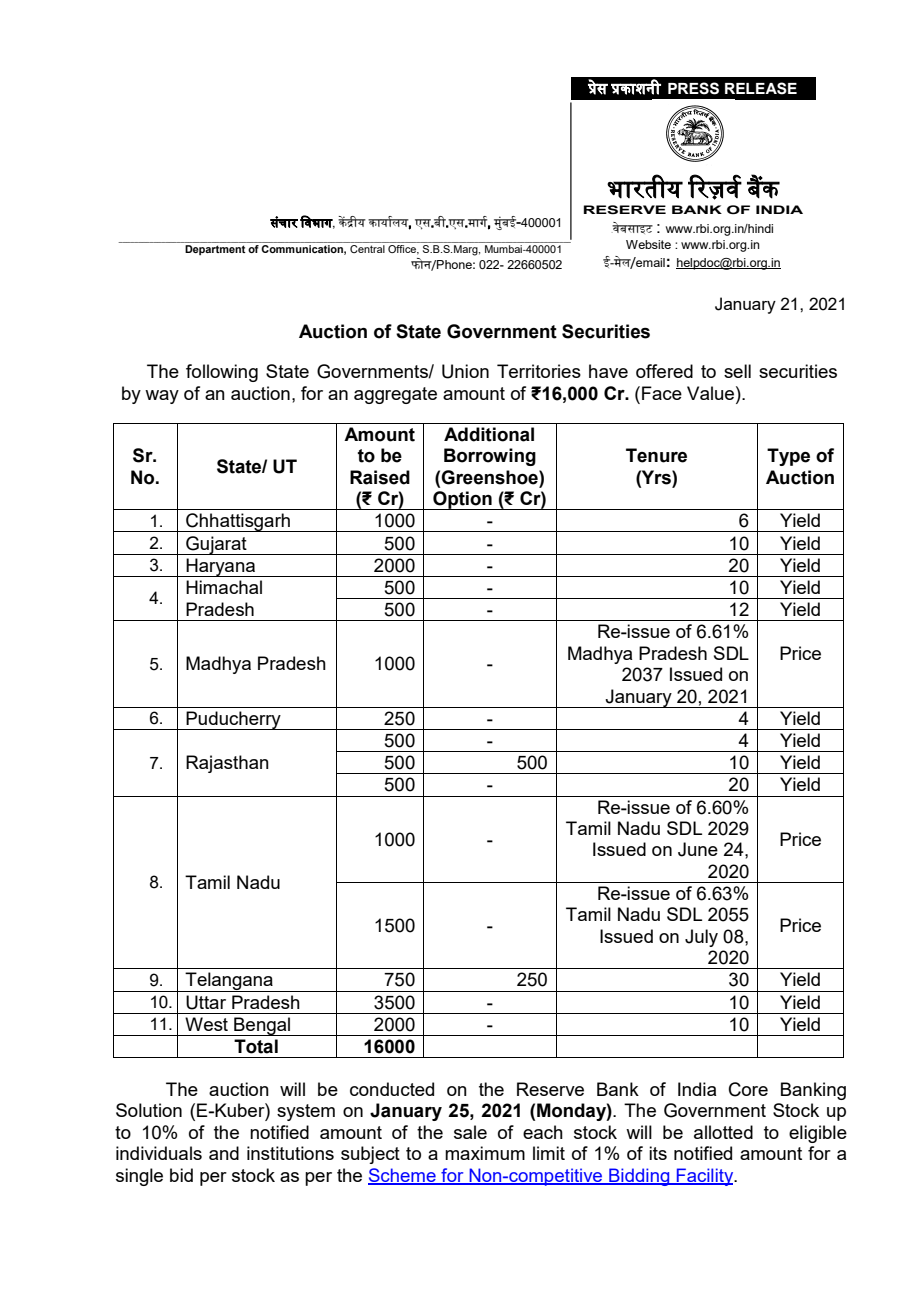  Describe the element at coordinates (698, 849) in the screenshot. I see `June` at that location.
